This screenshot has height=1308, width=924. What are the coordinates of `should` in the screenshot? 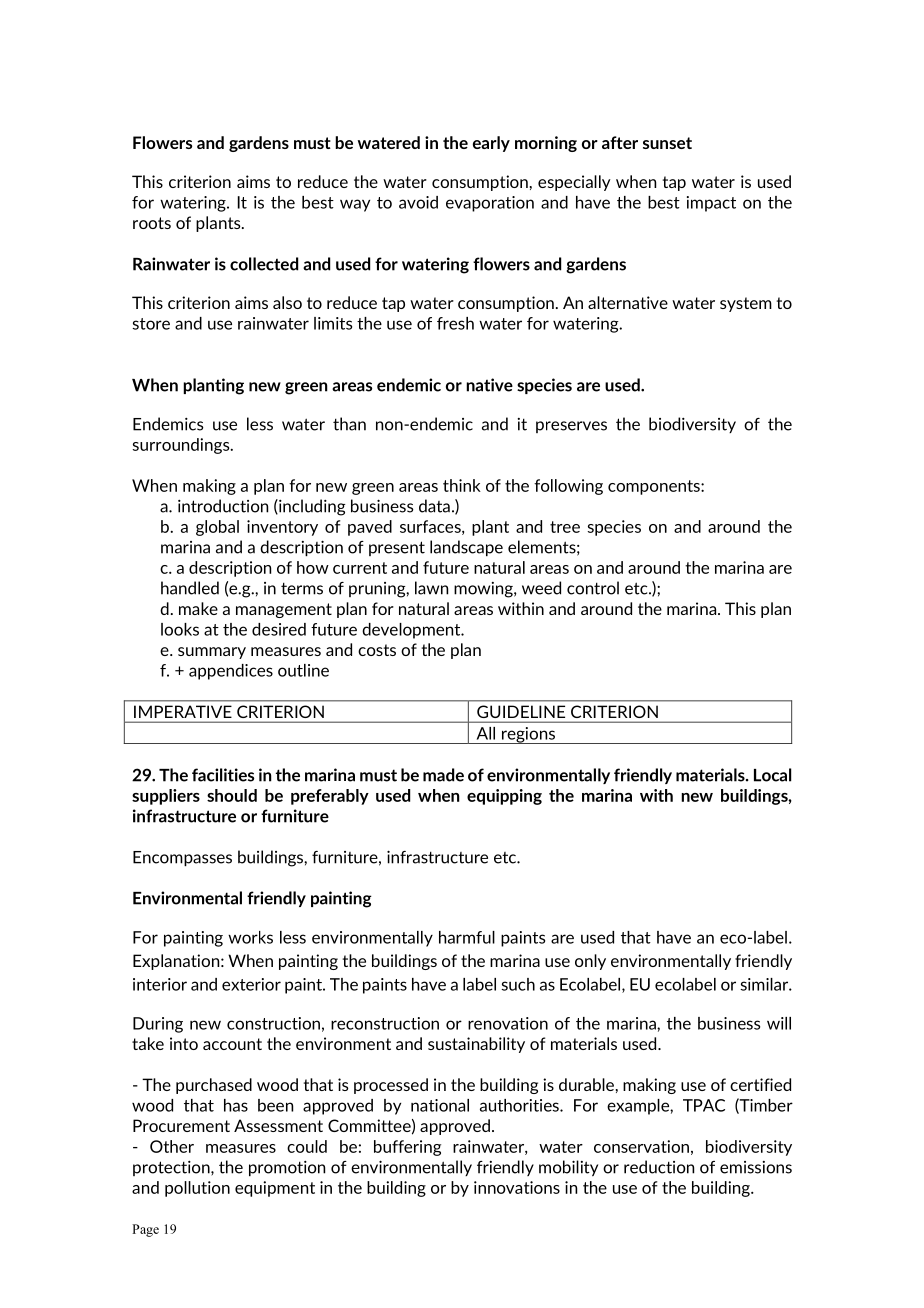 It's located at (232, 795).
